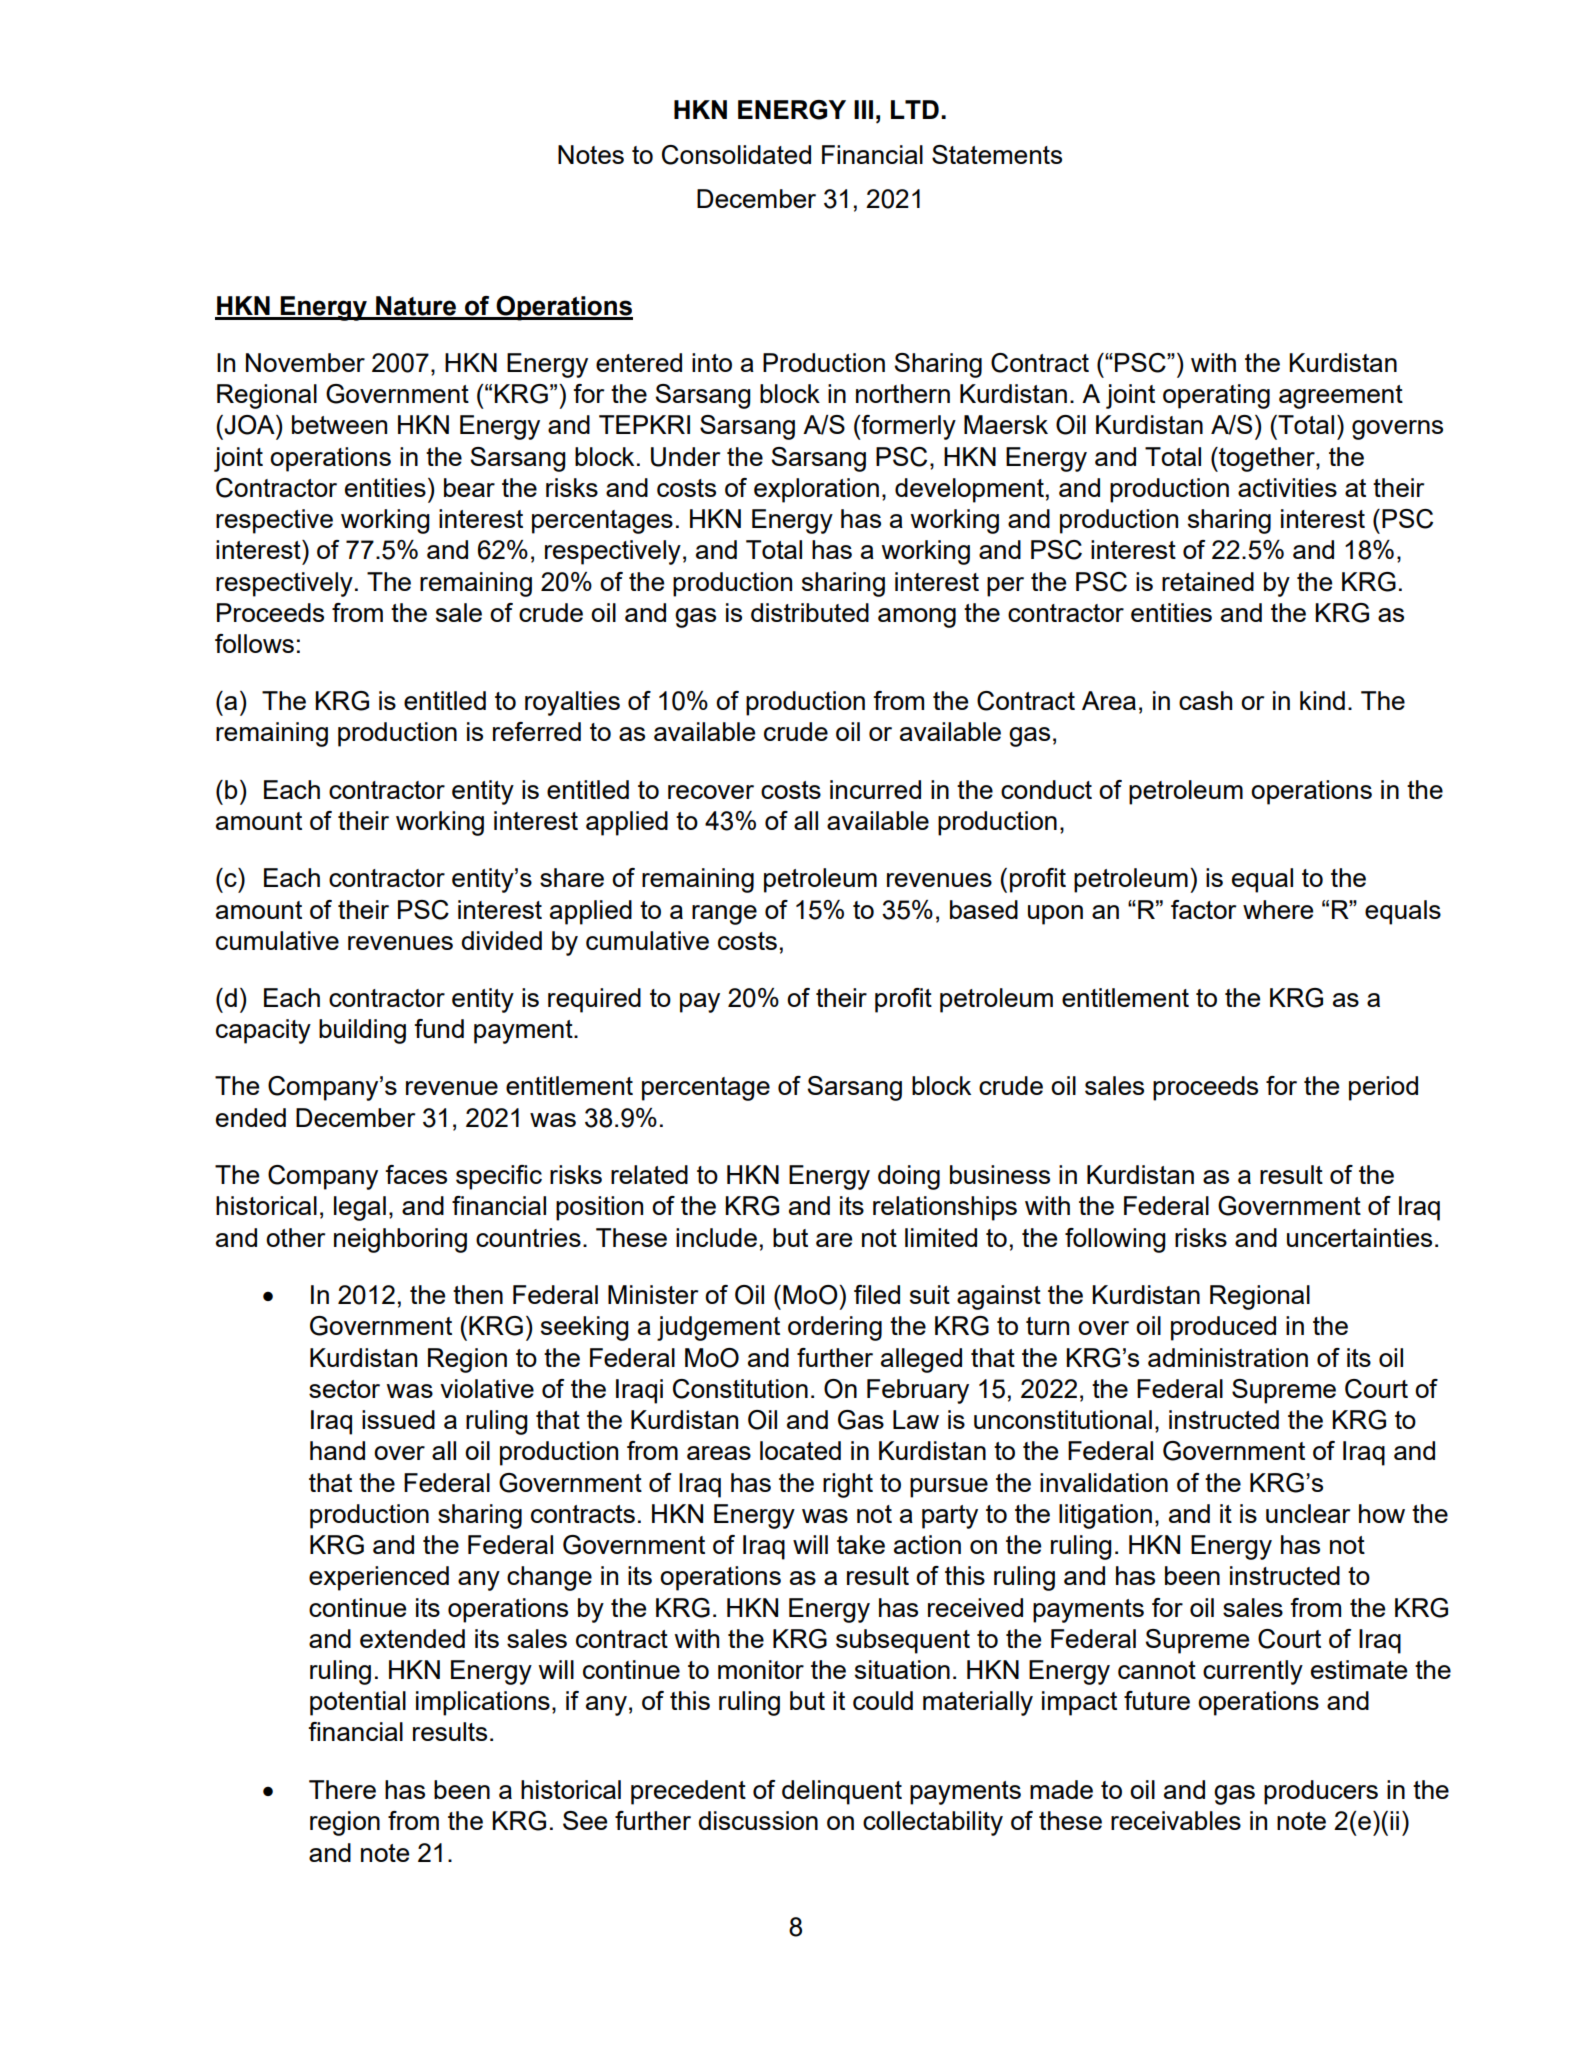 The height and width of the image is (2061, 1592). Describe the element at coordinates (400, 1240) in the image. I see `neighboring` at that location.
